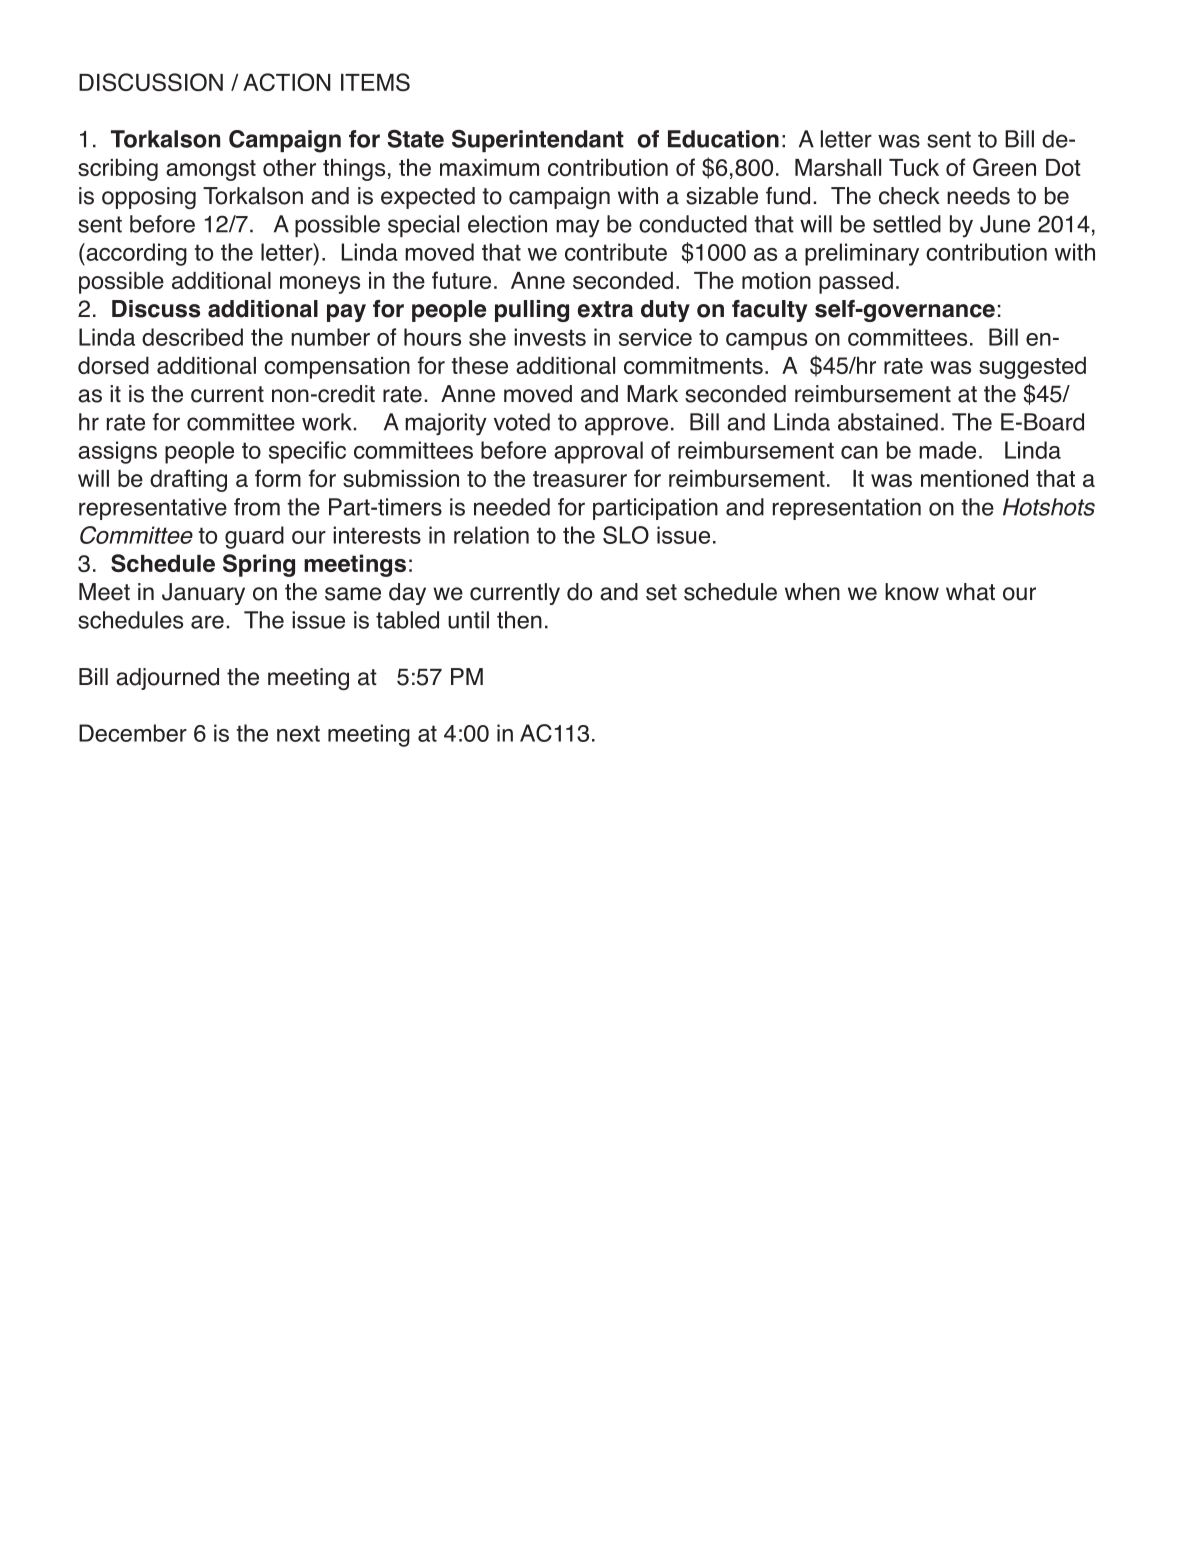 This screenshot has width=1203, height=1556. I want to click on approve, so click(626, 426).
